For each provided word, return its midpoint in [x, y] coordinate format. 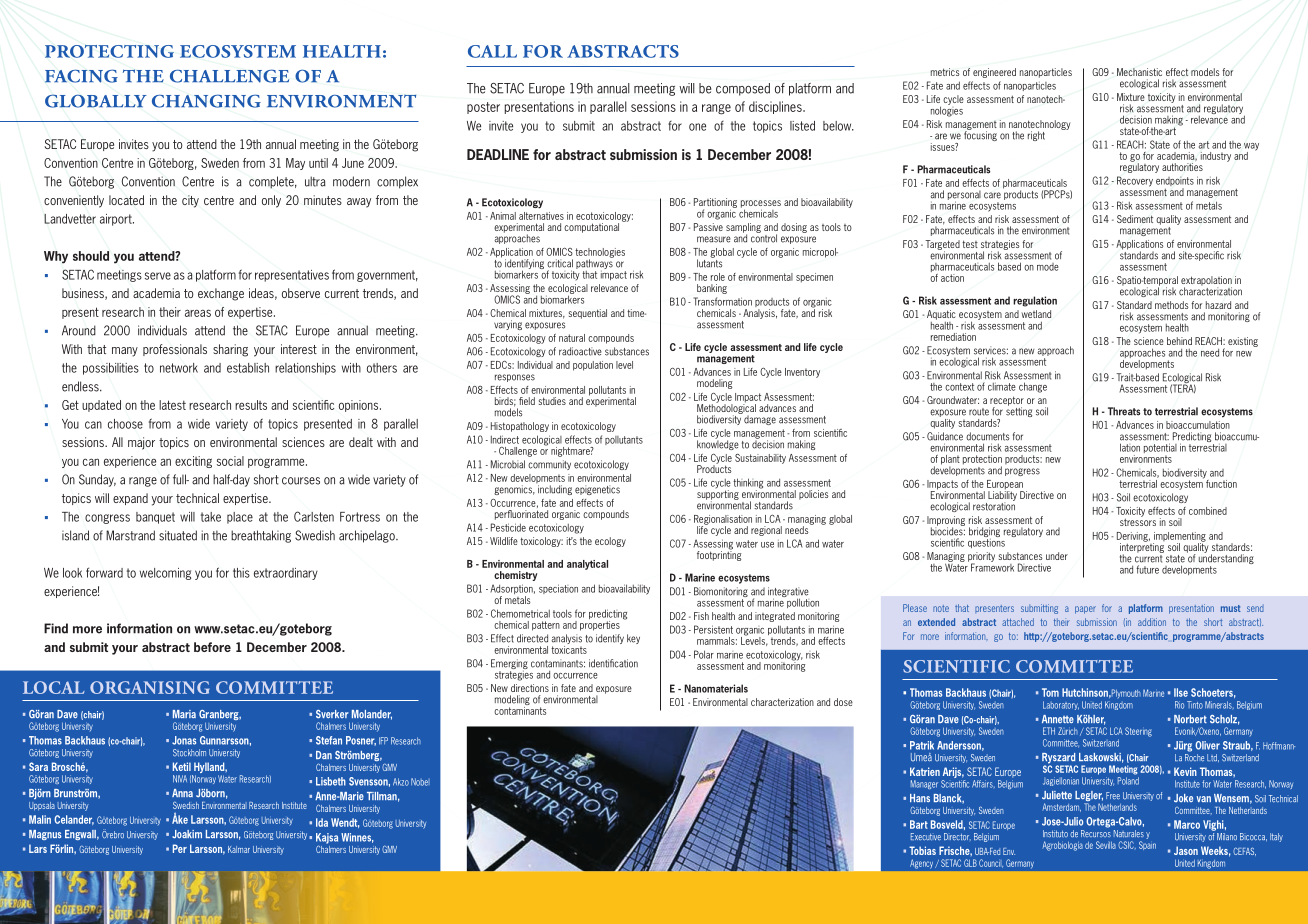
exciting [193, 462]
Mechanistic [1139, 72]
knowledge [718, 444]
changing [206, 101]
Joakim [187, 834]
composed [743, 89]
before [212, 647]
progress [1022, 472]
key [633, 639]
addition [1152, 622]
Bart [919, 824]
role [718, 277]
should [91, 256]
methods [1172, 305]
